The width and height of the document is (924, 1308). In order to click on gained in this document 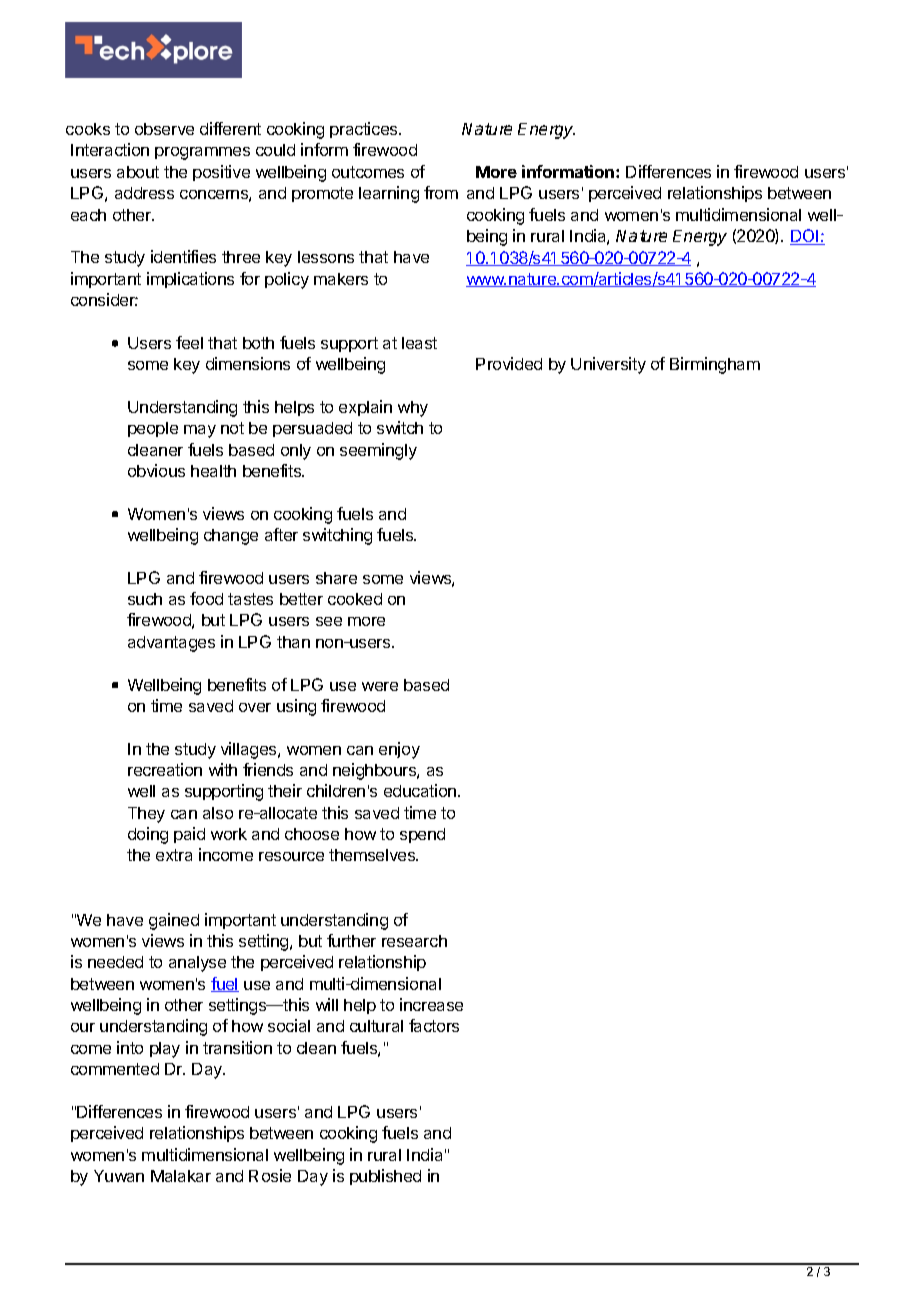, I will do `click(174, 921)`.
